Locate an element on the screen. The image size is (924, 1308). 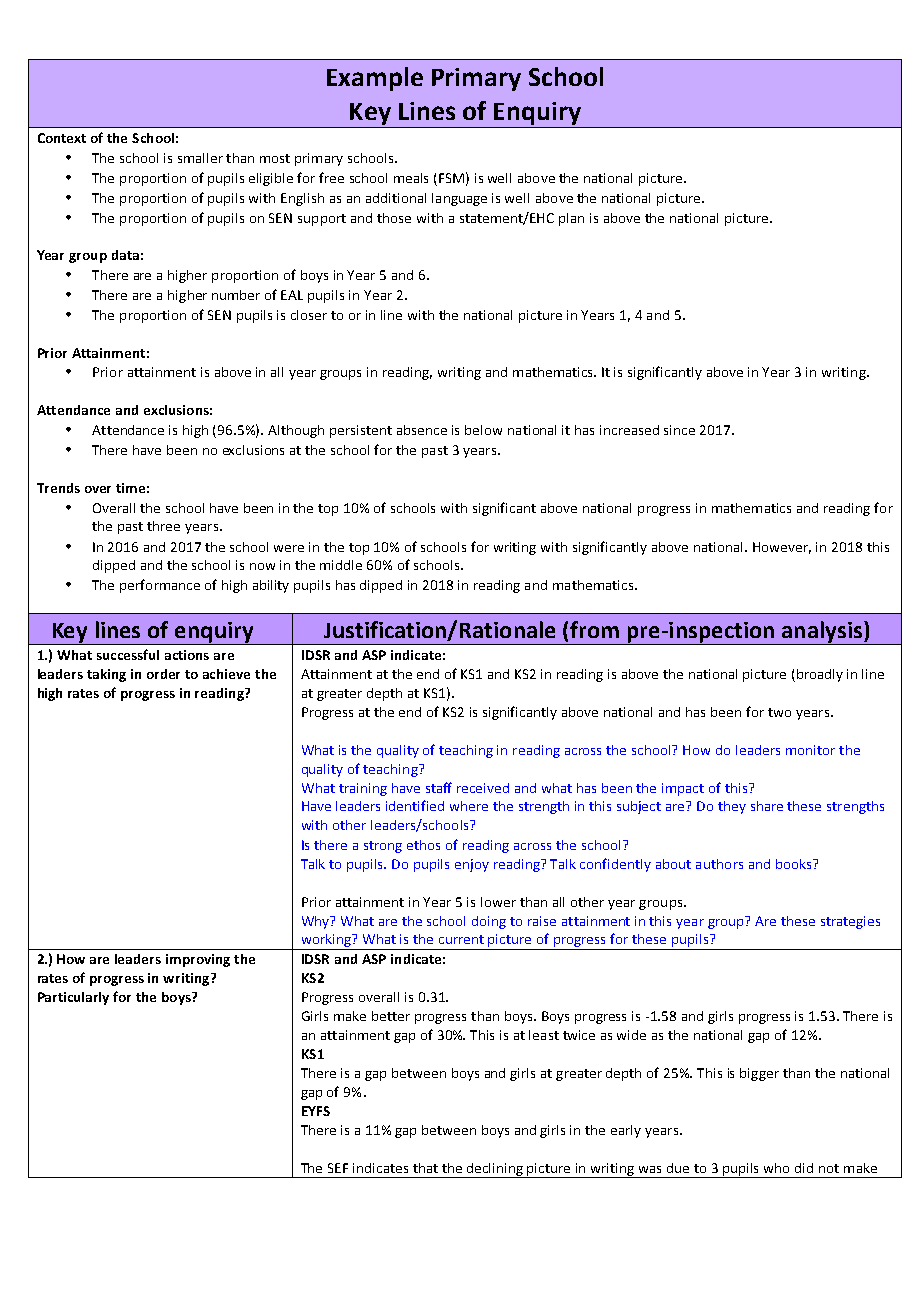
who is located at coordinates (776, 1168).
